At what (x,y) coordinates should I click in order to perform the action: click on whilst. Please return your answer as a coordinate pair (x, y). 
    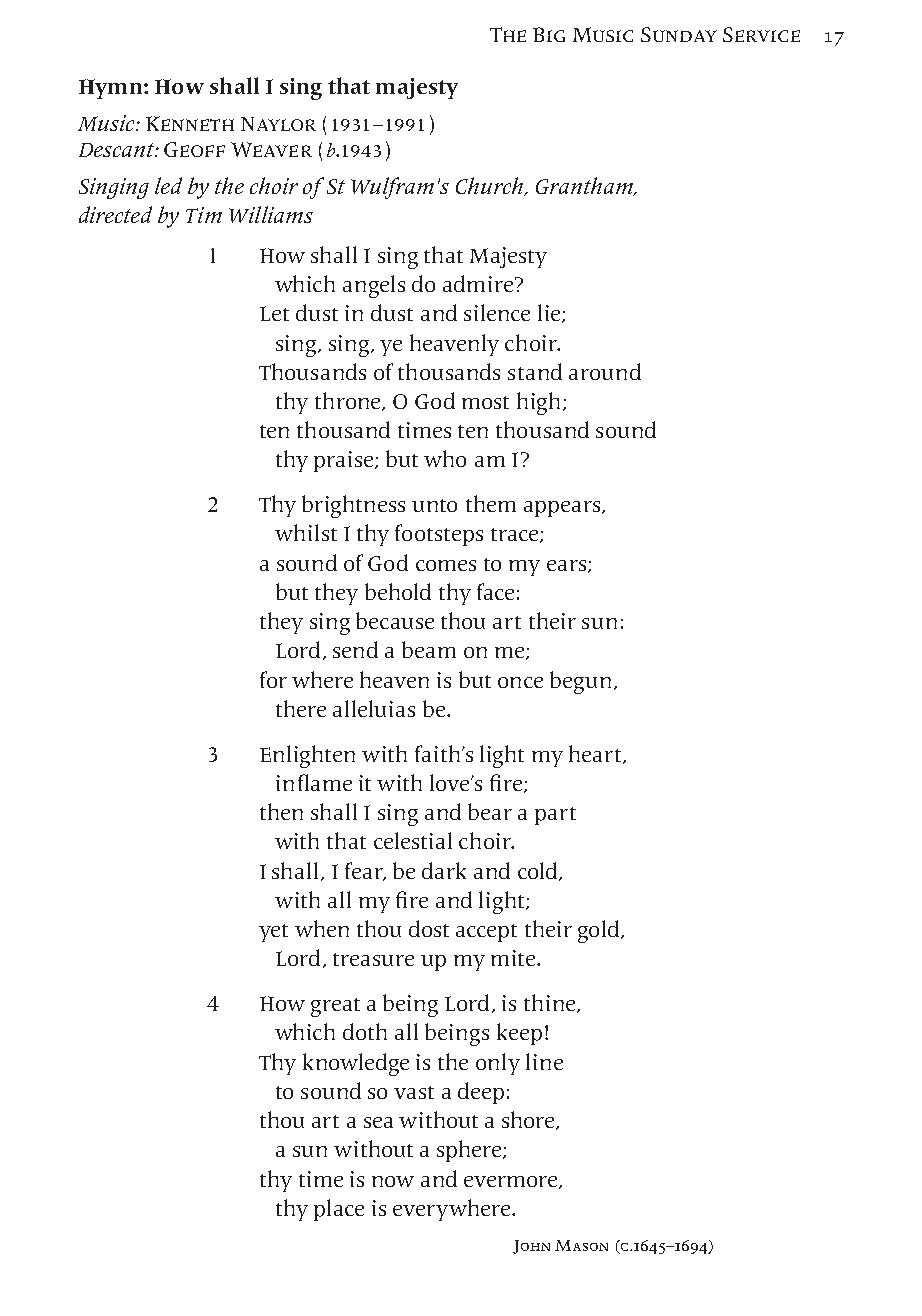
    Looking at the image, I should click on (306, 532).
